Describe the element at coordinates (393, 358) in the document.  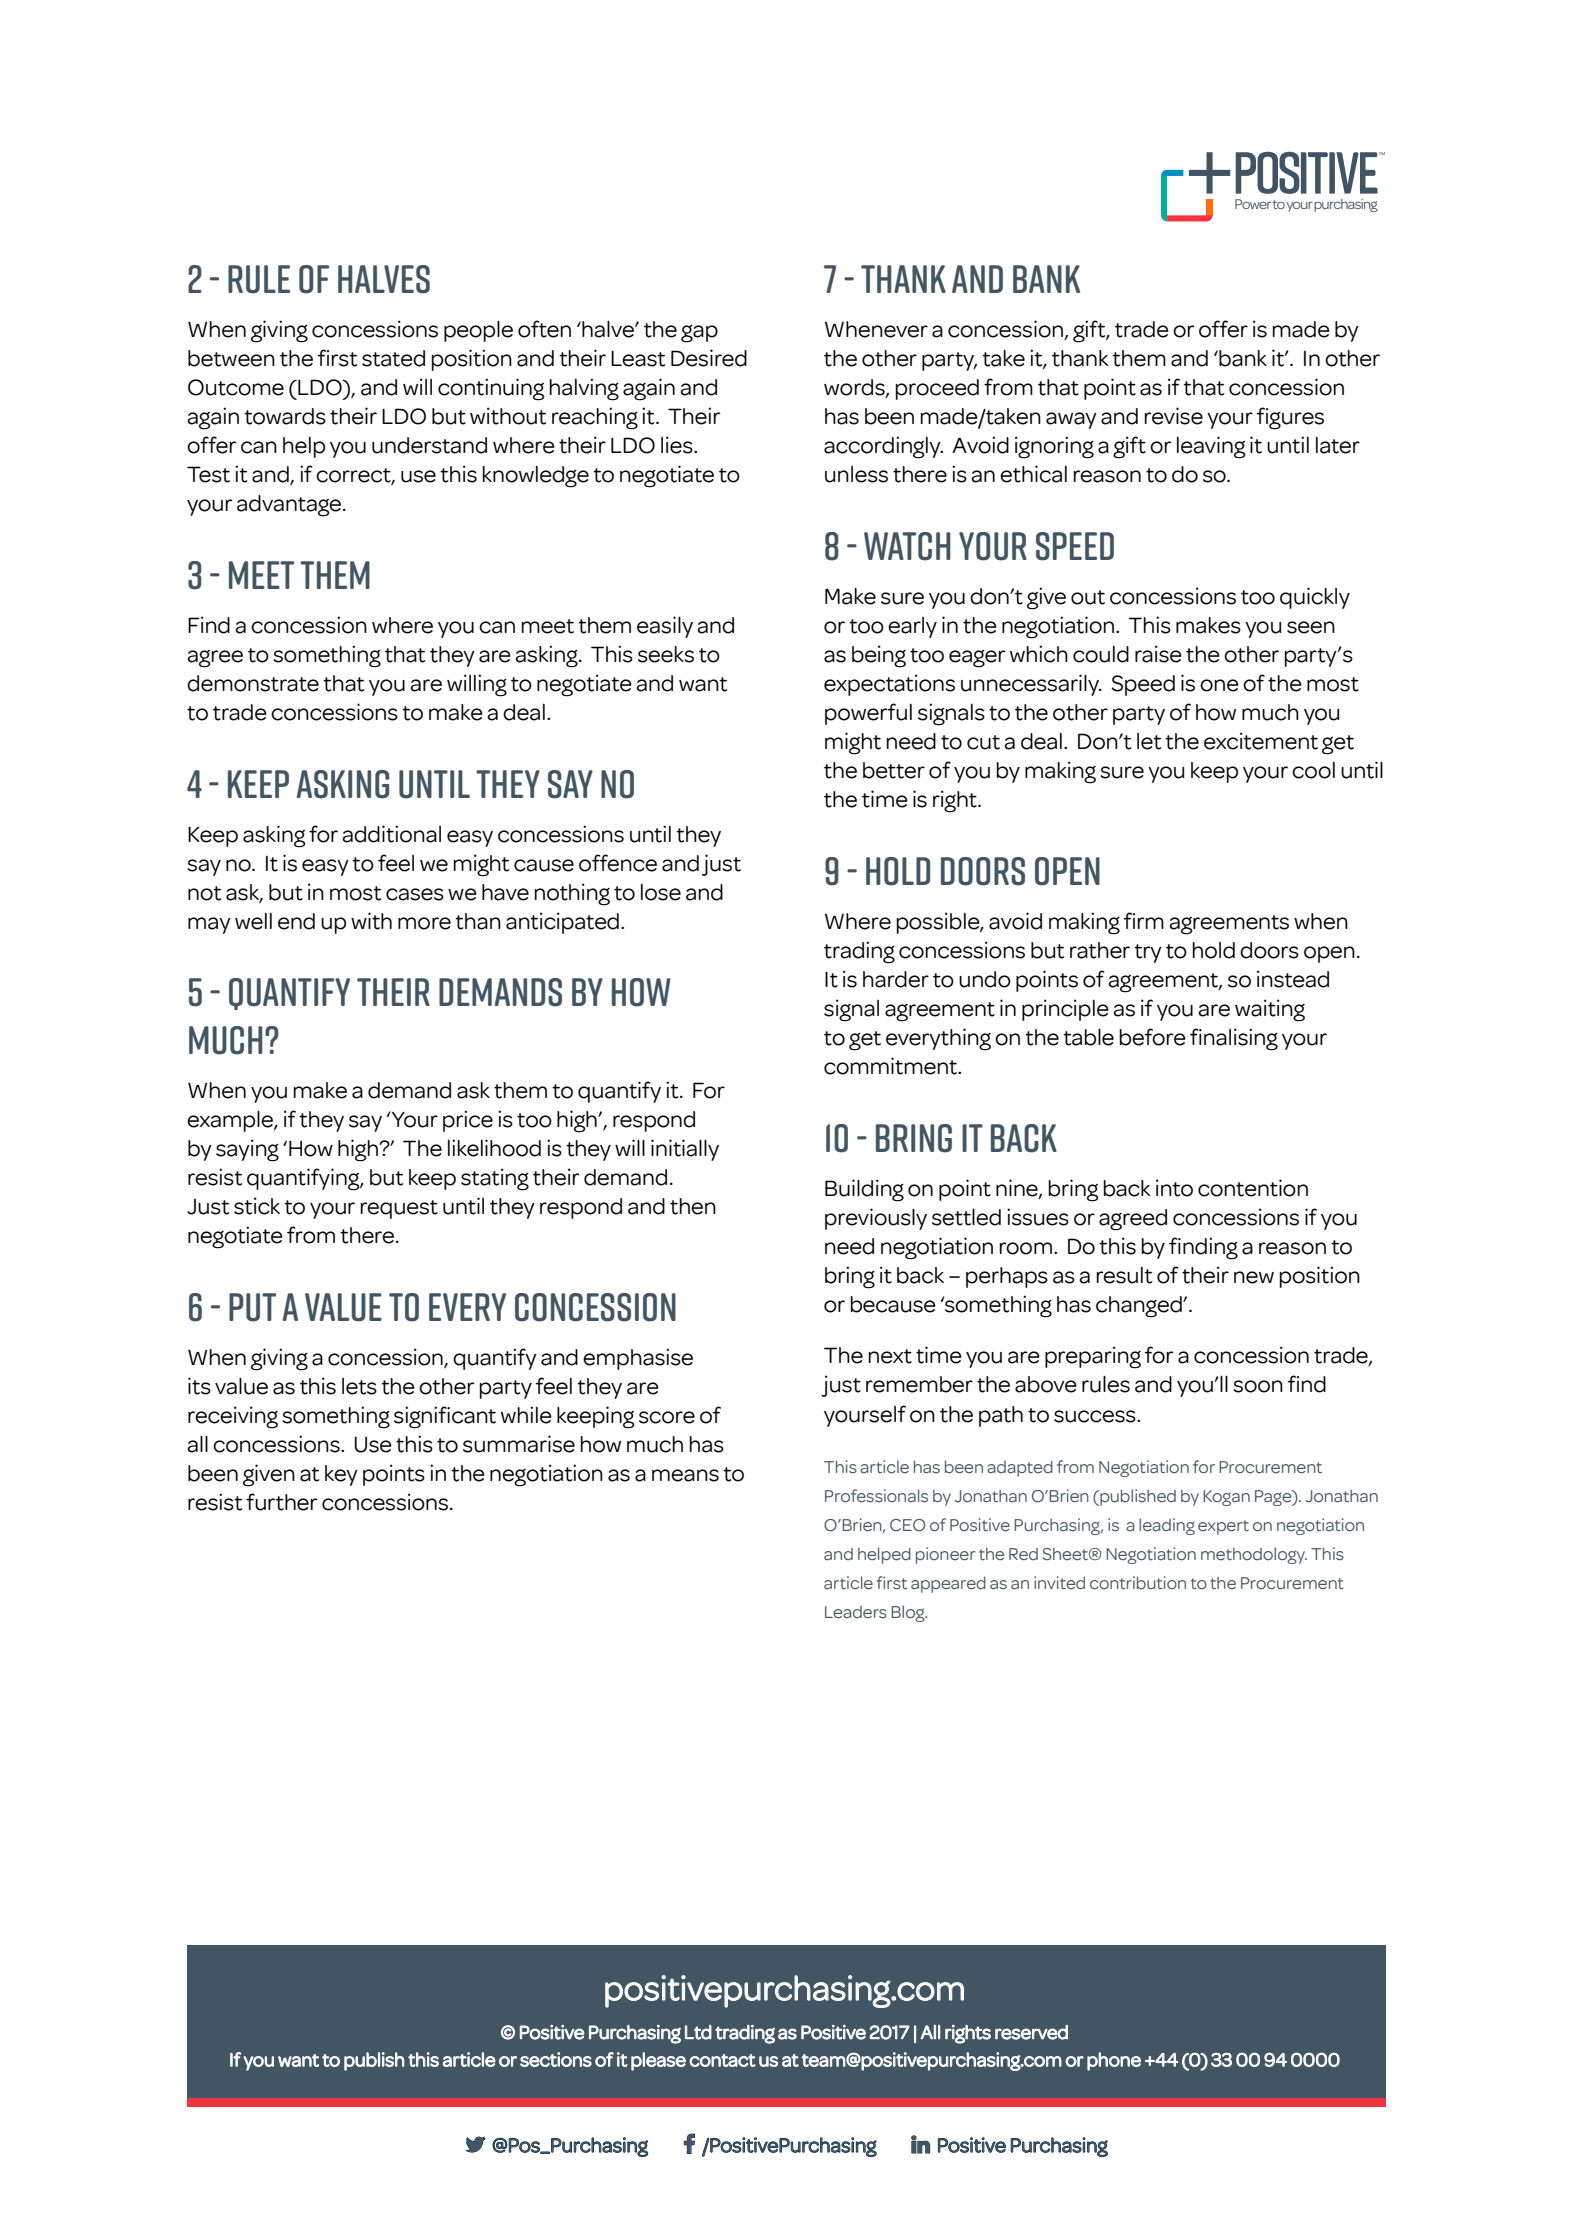
I see `stated` at that location.
